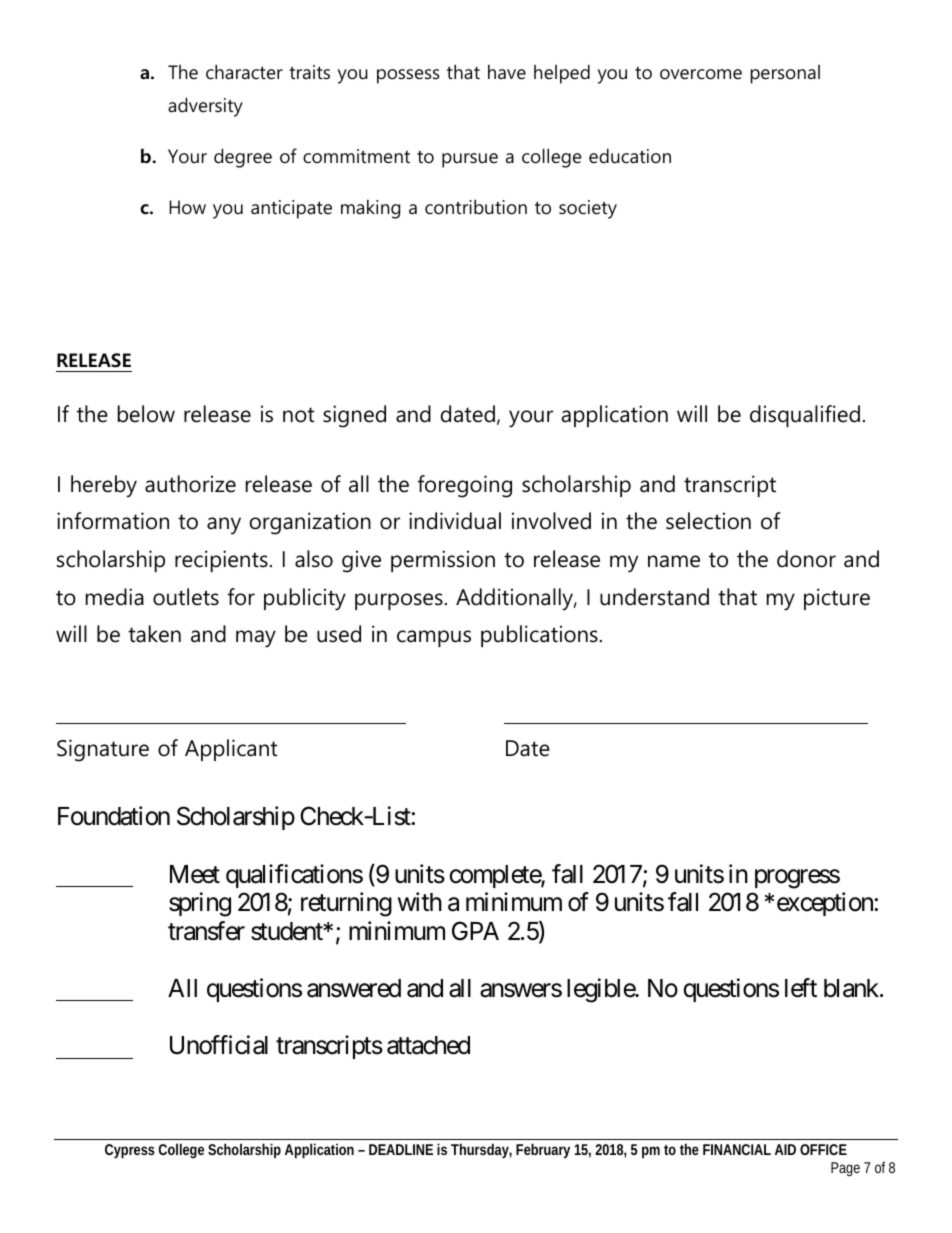  I want to click on foregoing, so click(465, 486).
